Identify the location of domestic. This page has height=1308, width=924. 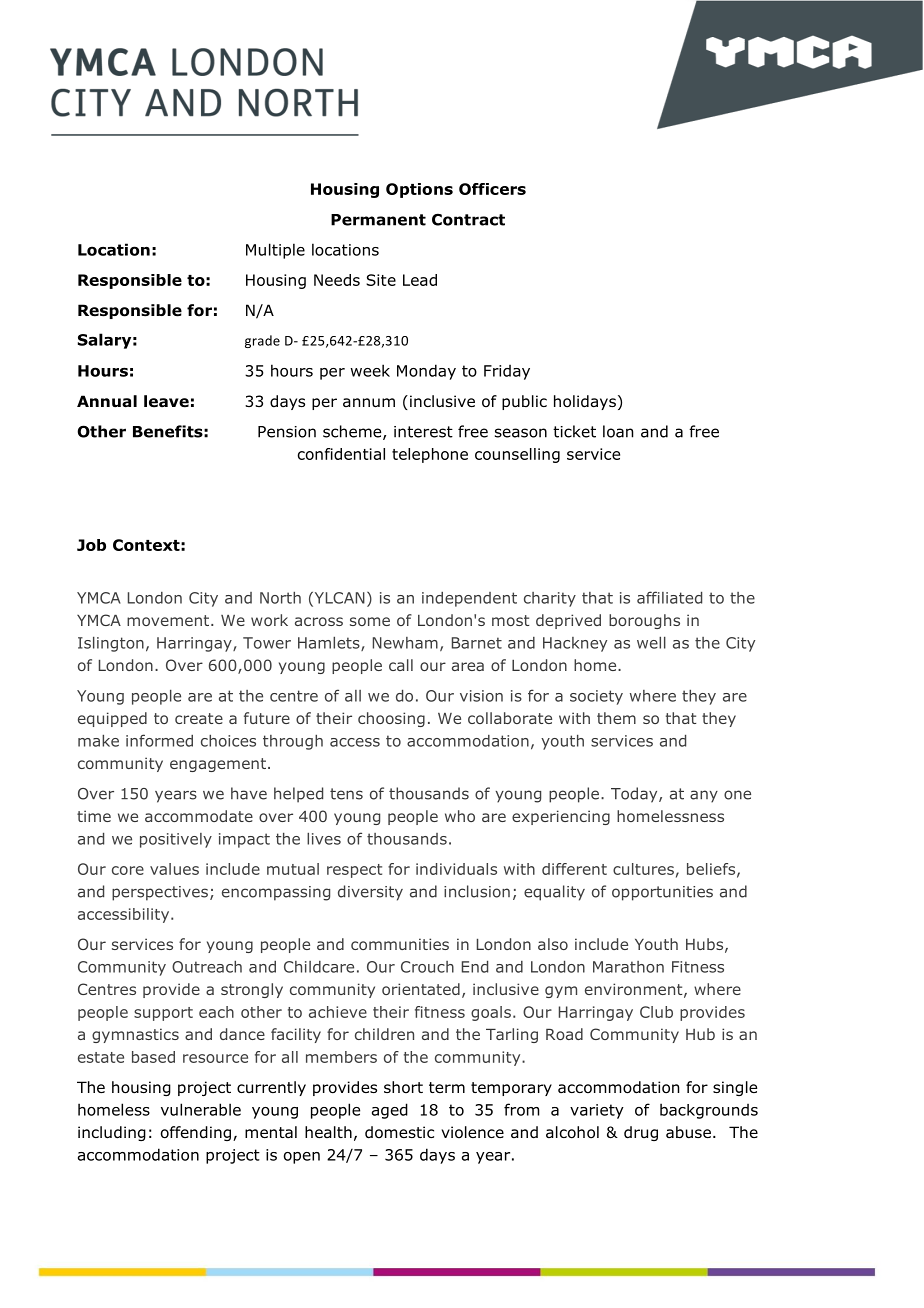
(399, 1132).
